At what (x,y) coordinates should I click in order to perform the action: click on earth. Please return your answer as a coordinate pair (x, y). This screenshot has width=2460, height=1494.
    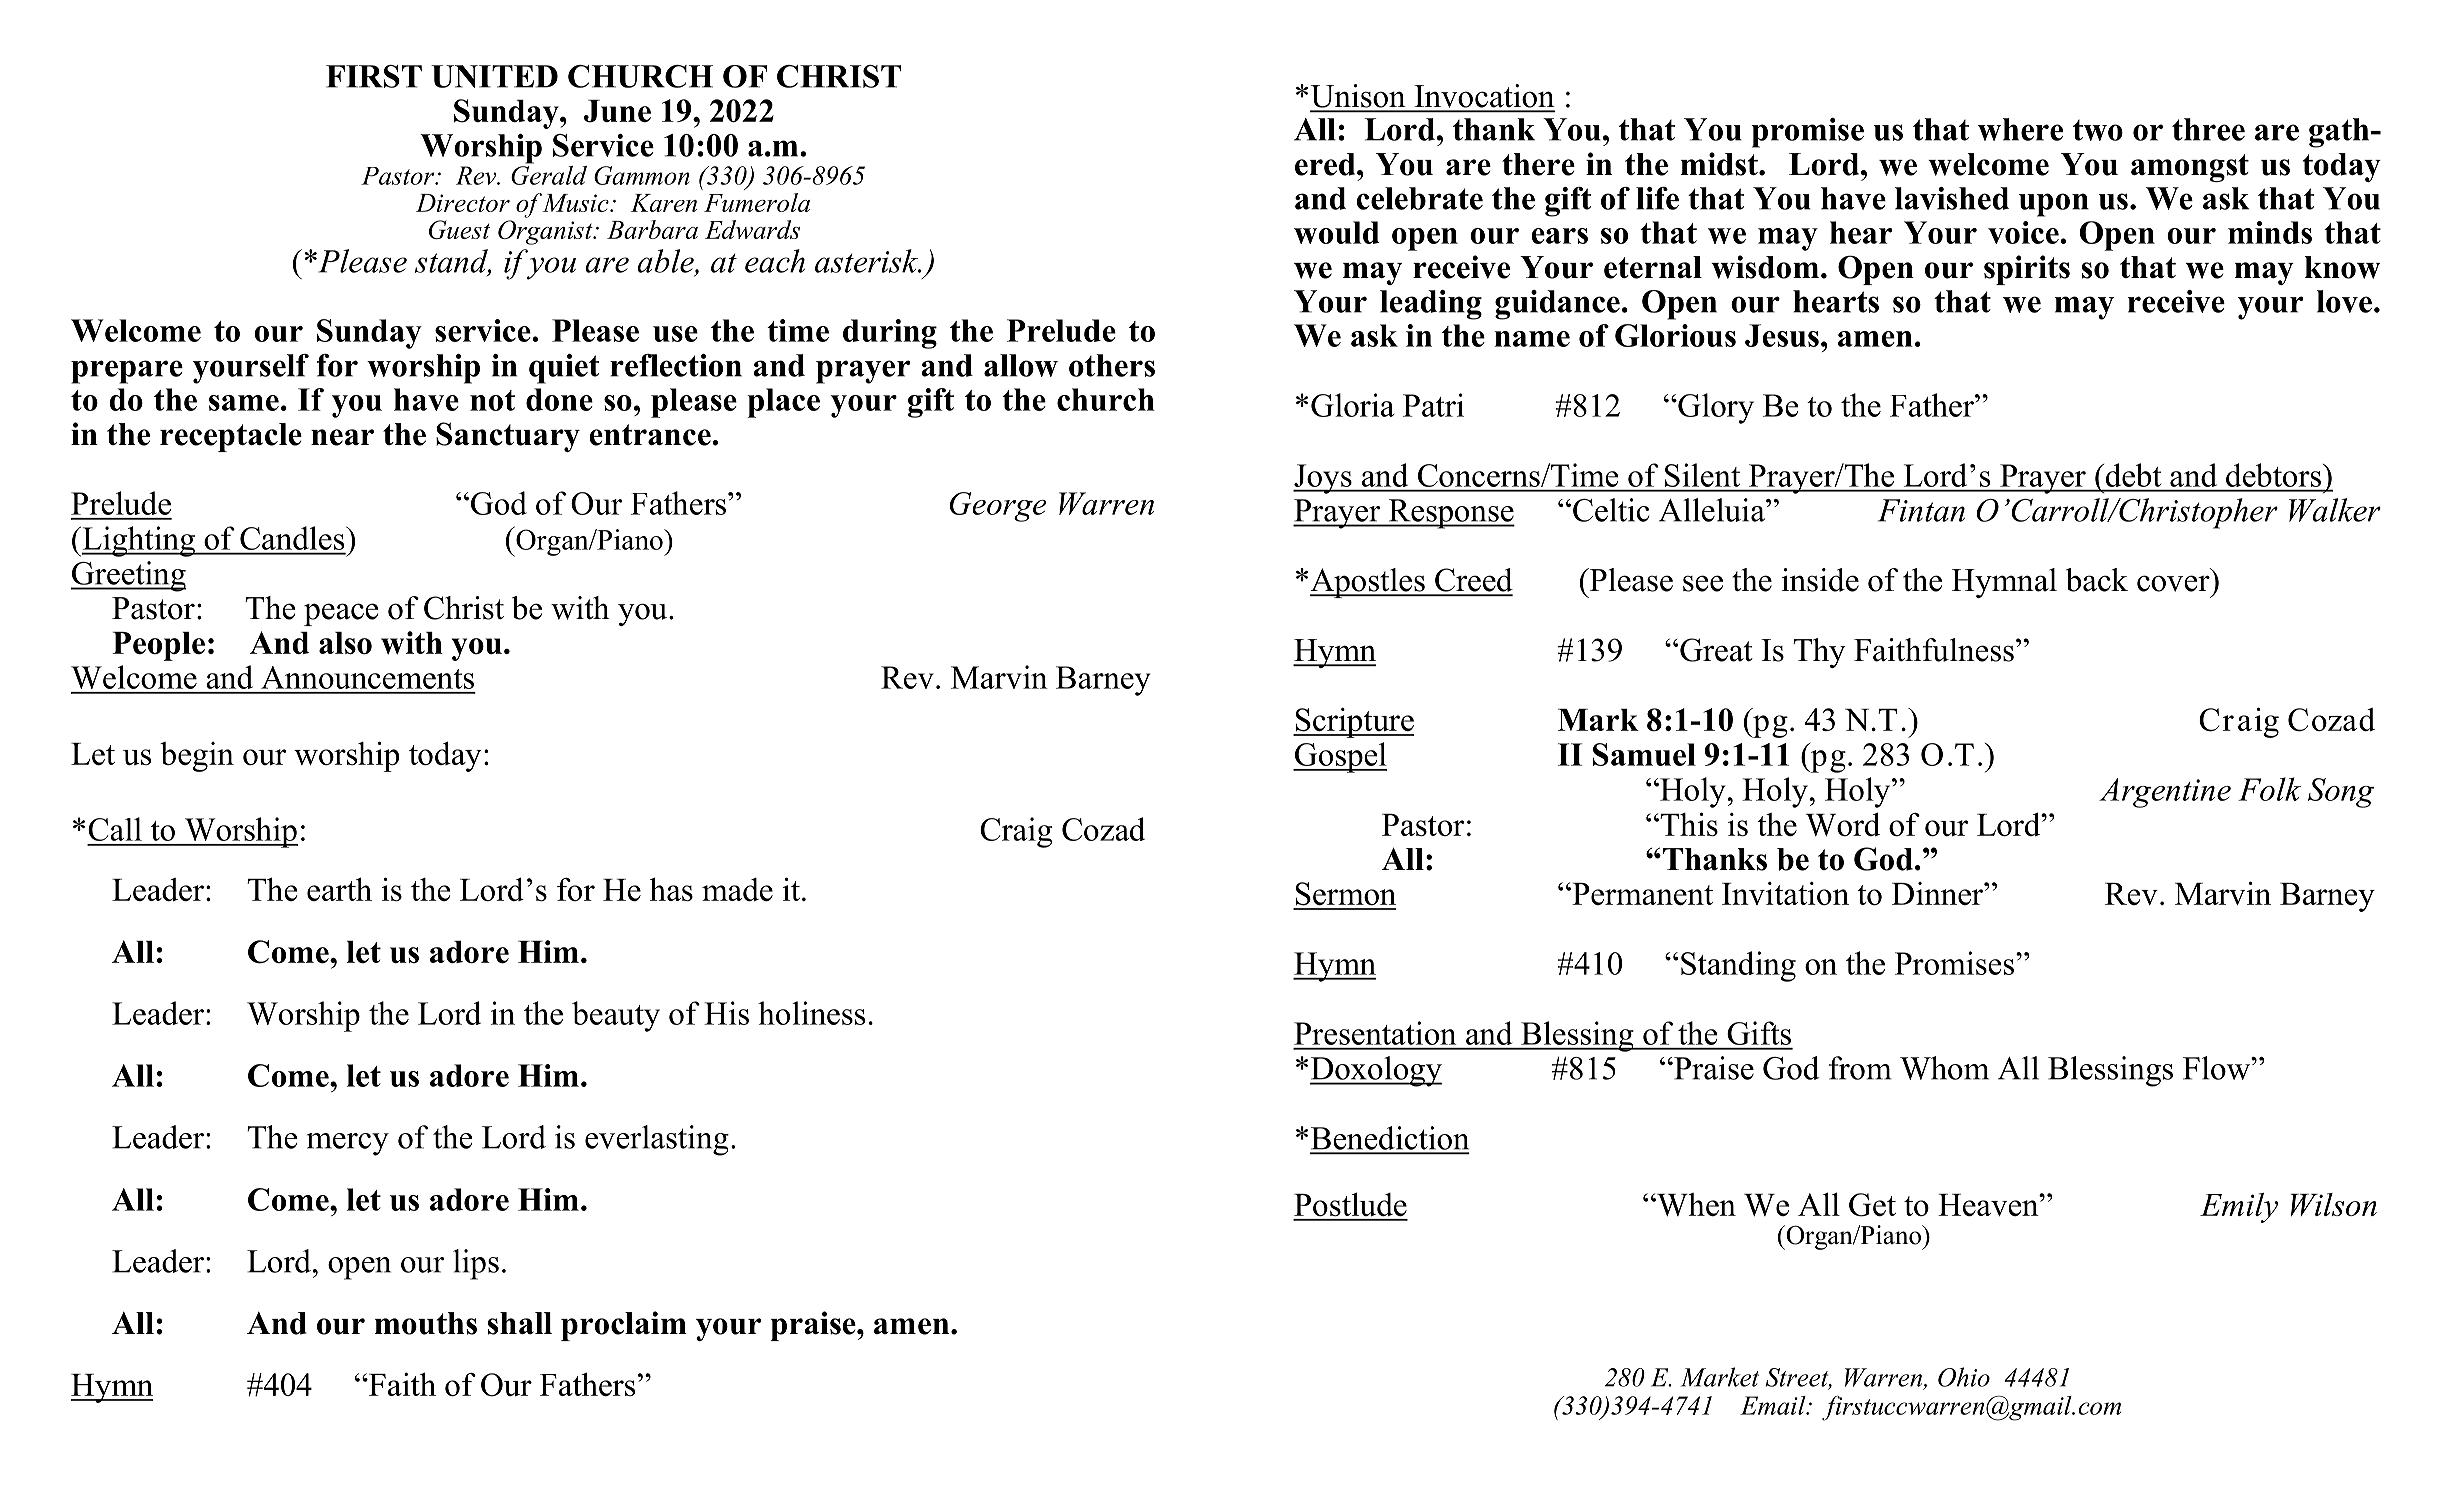
    Looking at the image, I should click on (339, 889).
